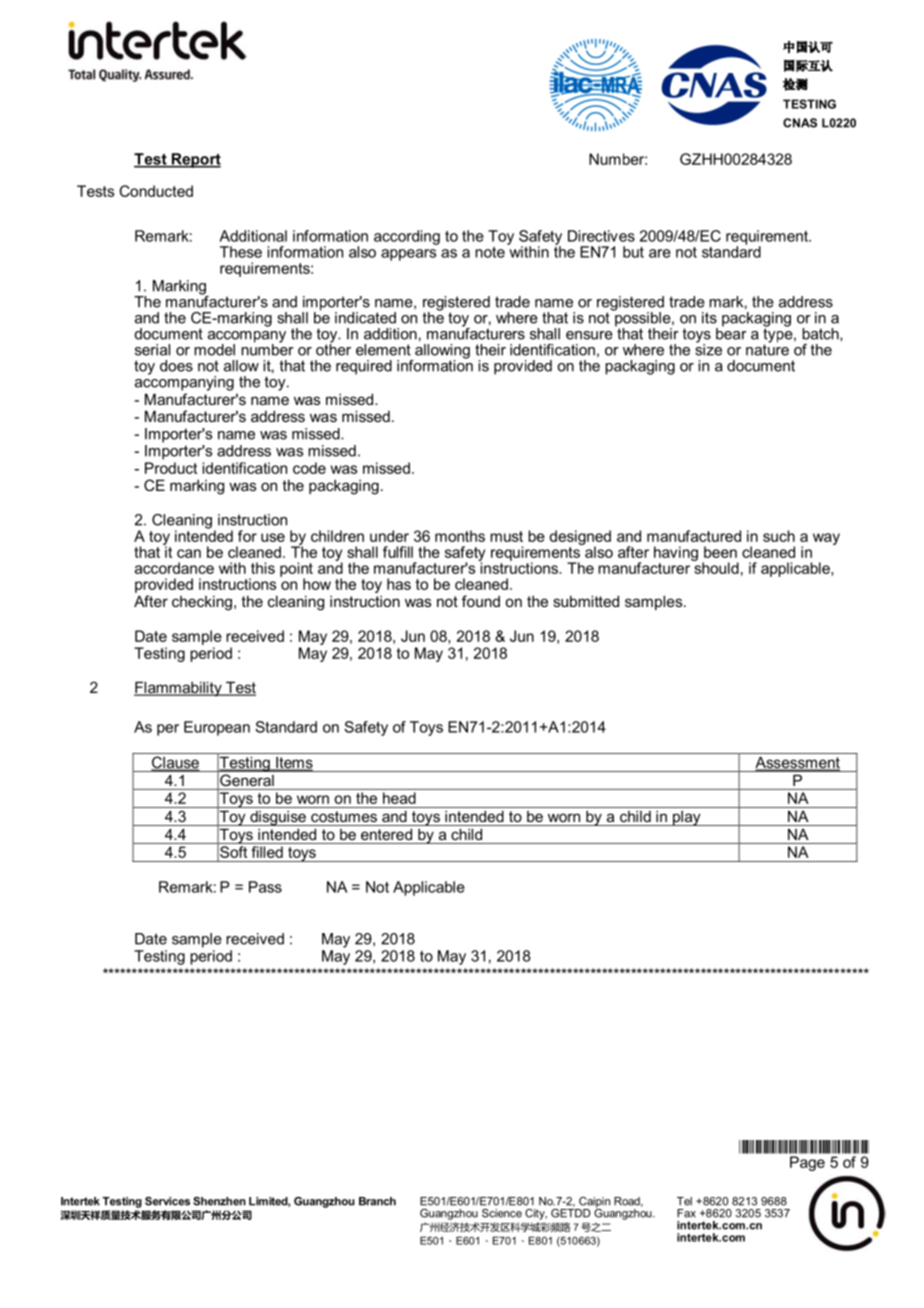  What do you see at coordinates (265, 887) in the document?
I see `Pass` at bounding box center [265, 887].
